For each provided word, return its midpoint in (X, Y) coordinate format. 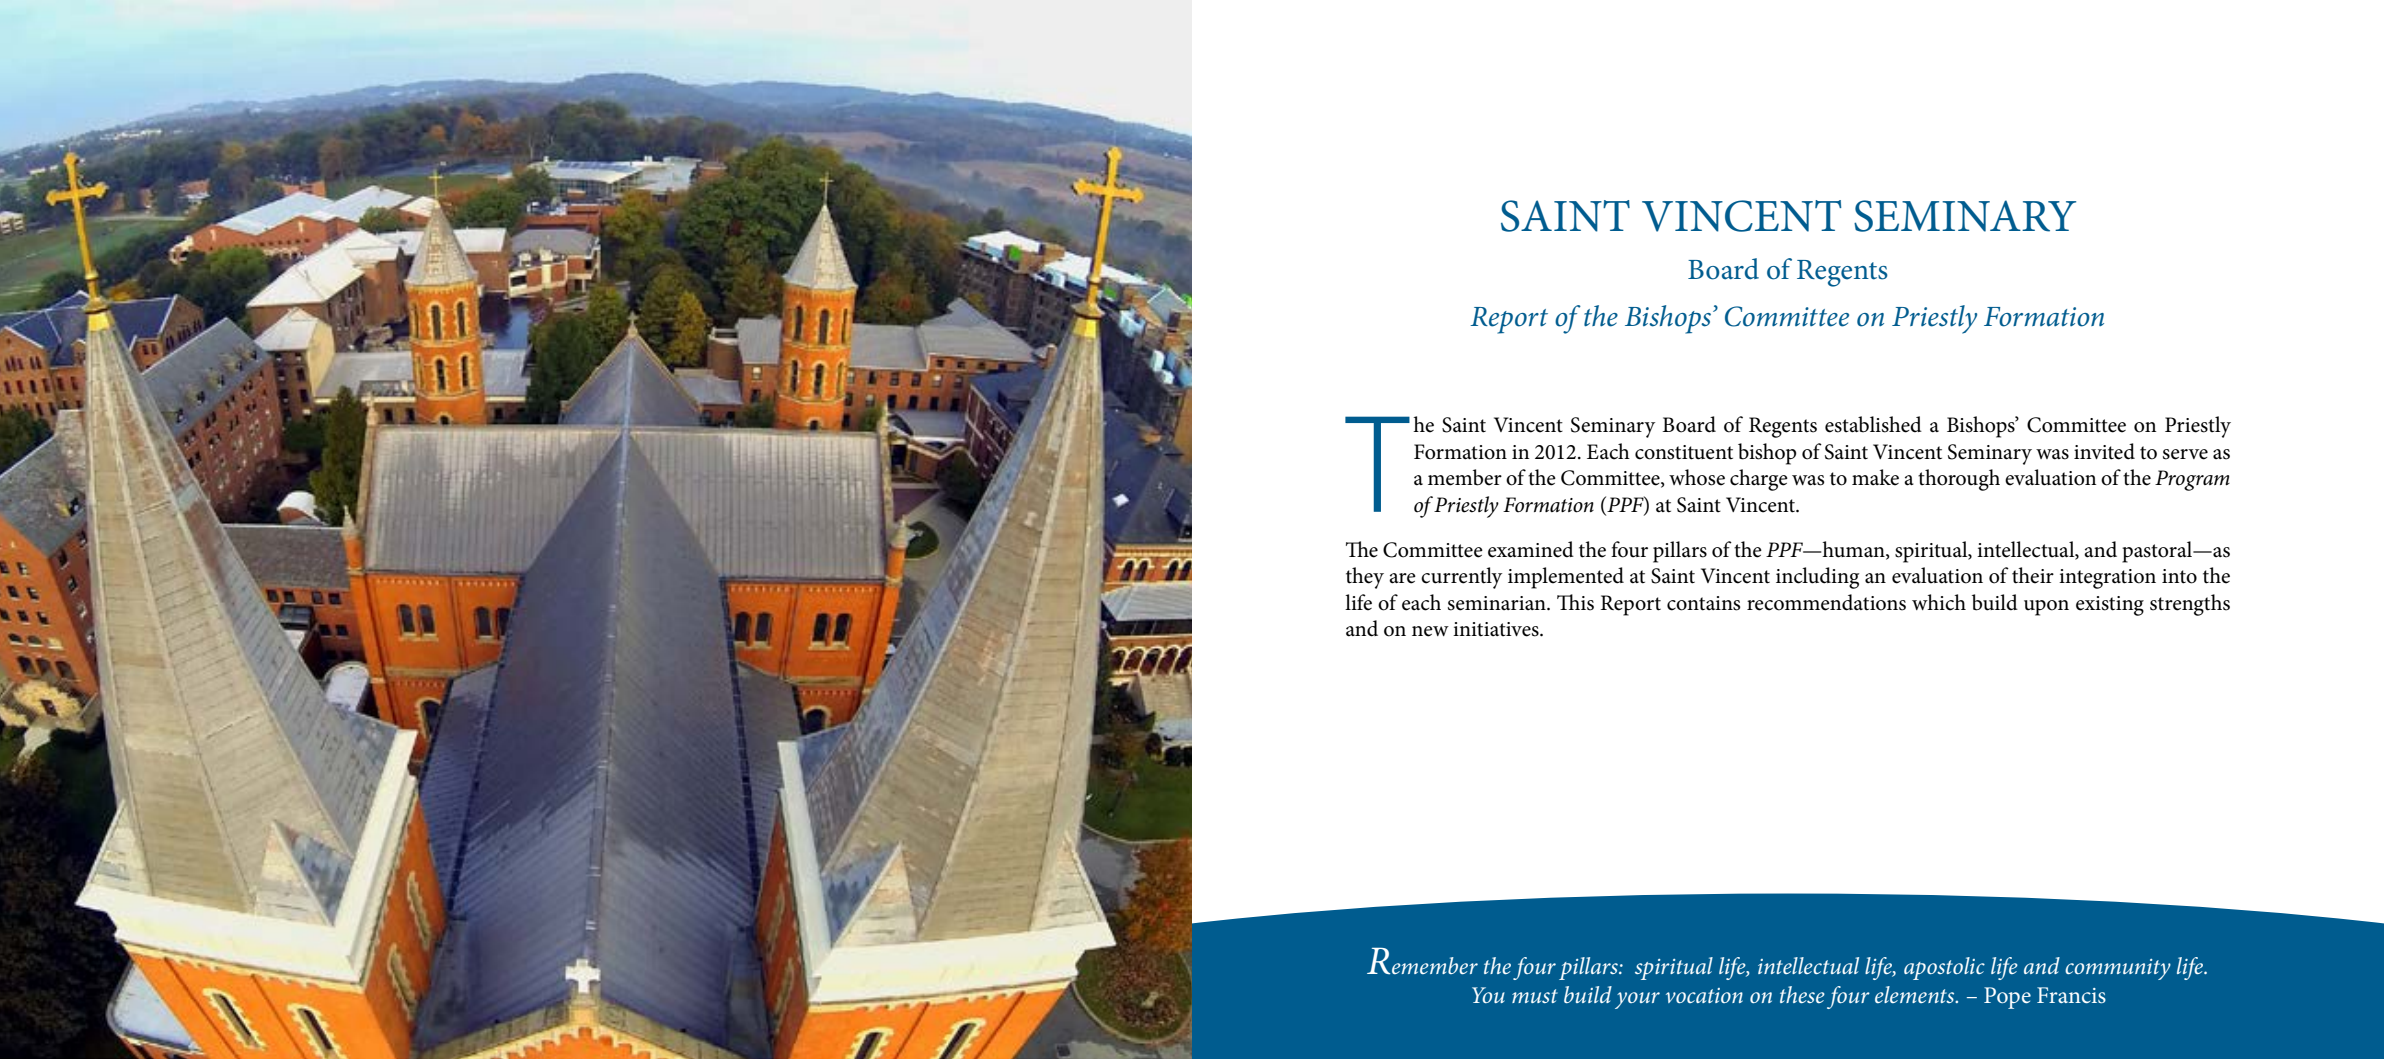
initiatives (1497, 629)
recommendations (1826, 602)
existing (2110, 606)
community (2118, 969)
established (1873, 424)
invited (2104, 451)
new (1430, 631)
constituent (1684, 452)
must (1535, 996)
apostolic (1944, 968)
